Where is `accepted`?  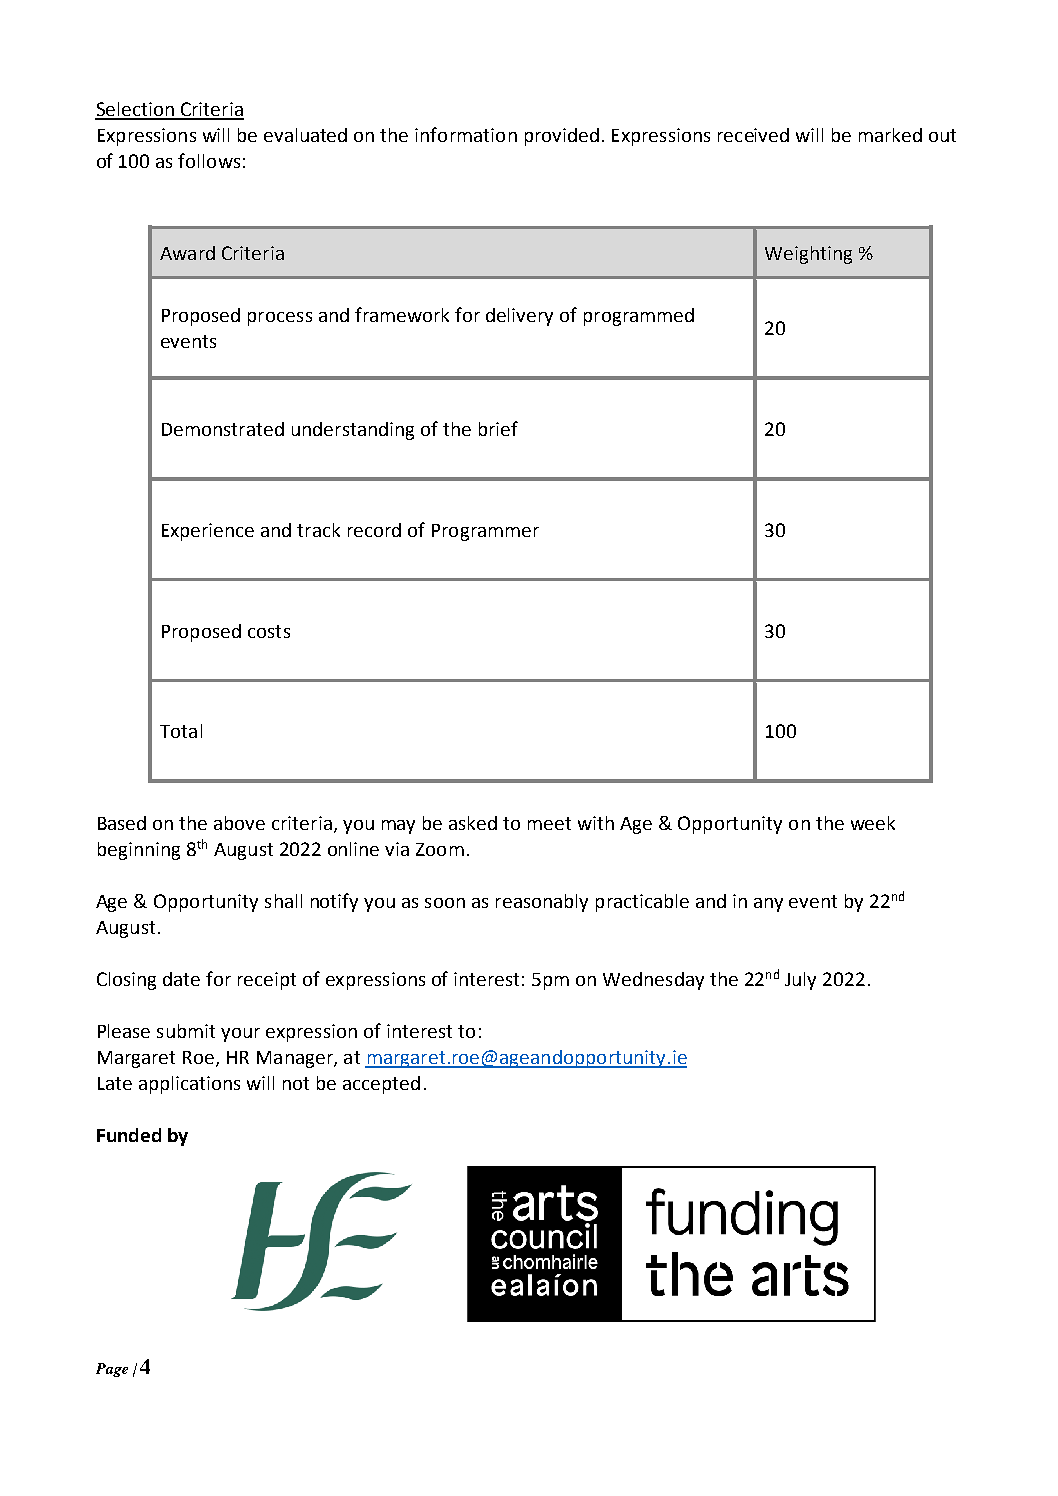
accepted is located at coordinates (381, 1085).
